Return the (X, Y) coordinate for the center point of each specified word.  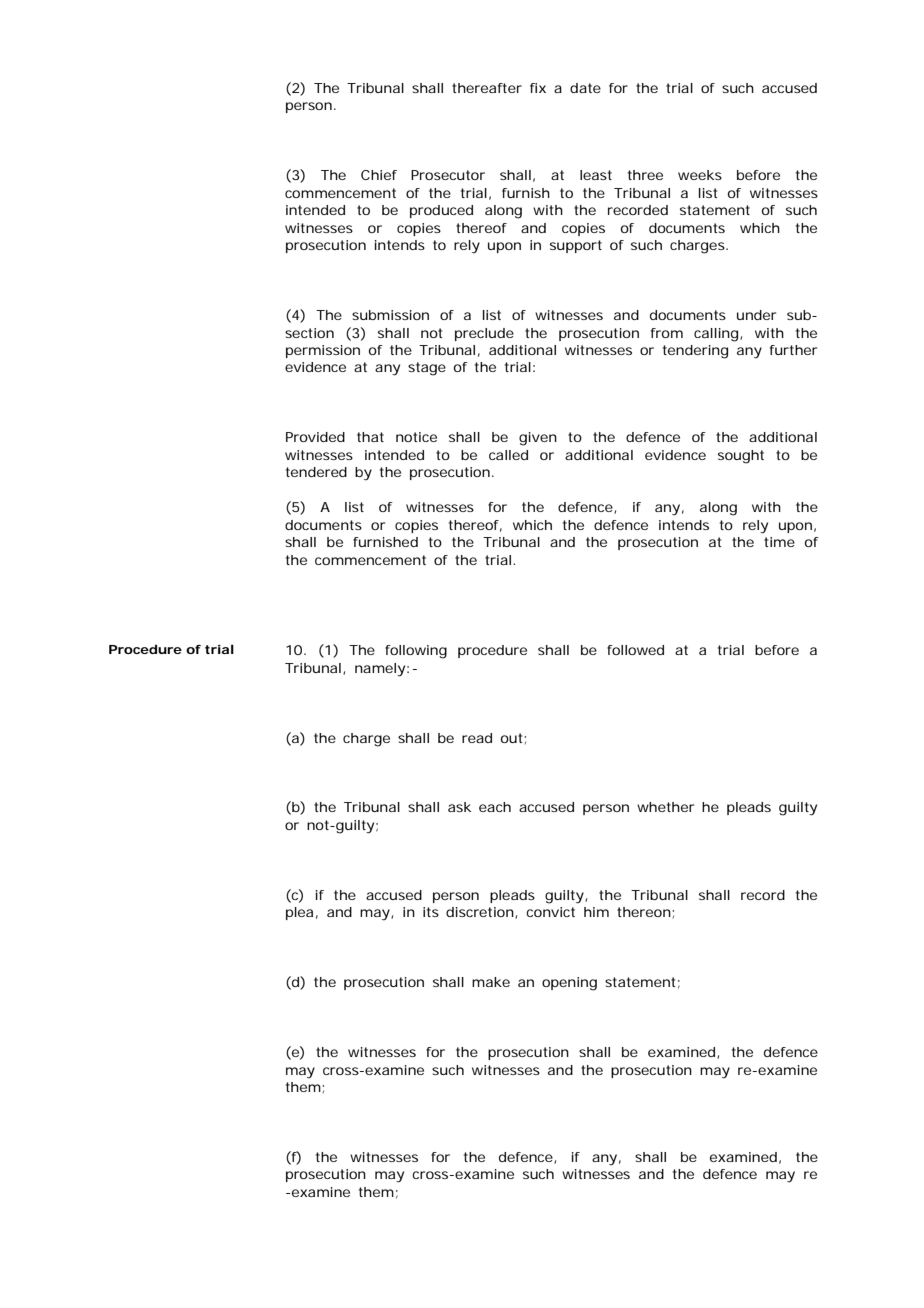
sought (741, 457)
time (779, 542)
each (495, 807)
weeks (700, 175)
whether (665, 807)
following (416, 652)
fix (538, 88)
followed (635, 650)
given (538, 439)
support (576, 246)
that (370, 437)
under (756, 315)
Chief (379, 175)
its (431, 912)
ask (459, 807)
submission (390, 315)
